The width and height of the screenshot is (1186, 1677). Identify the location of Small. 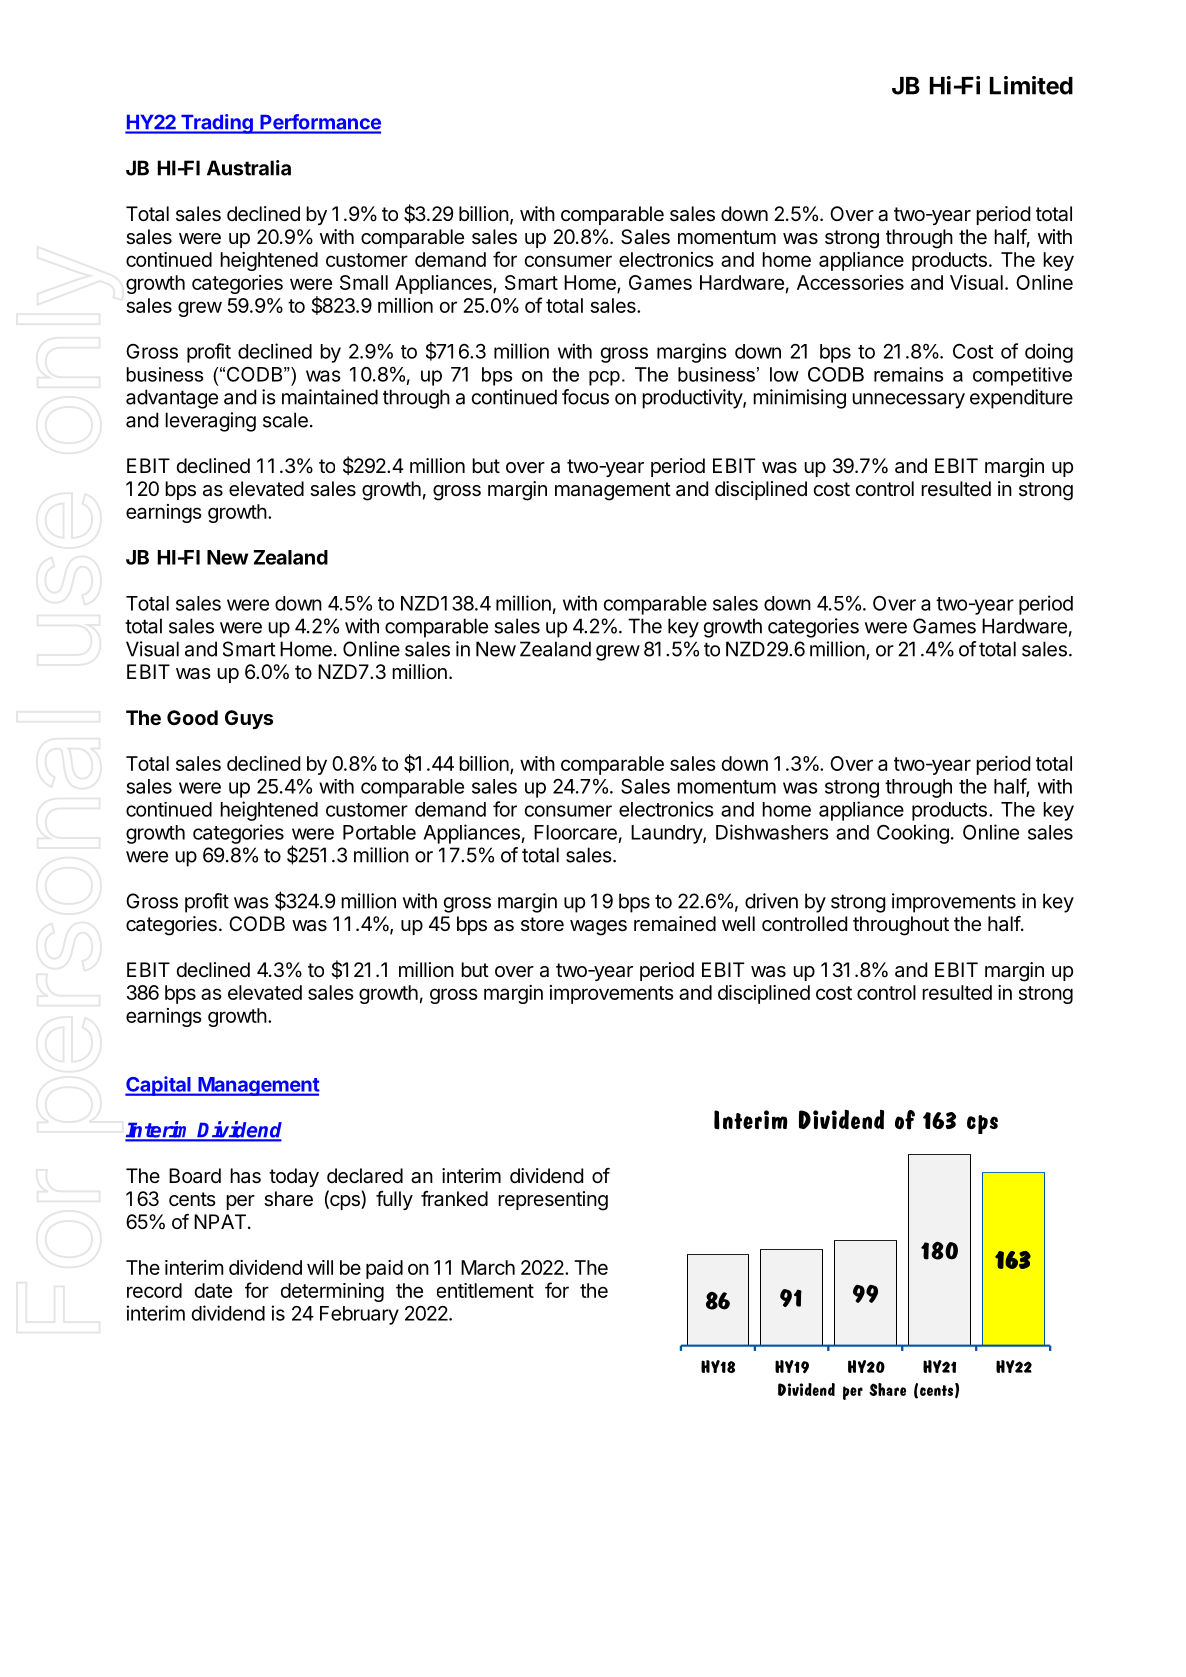
(364, 282).
